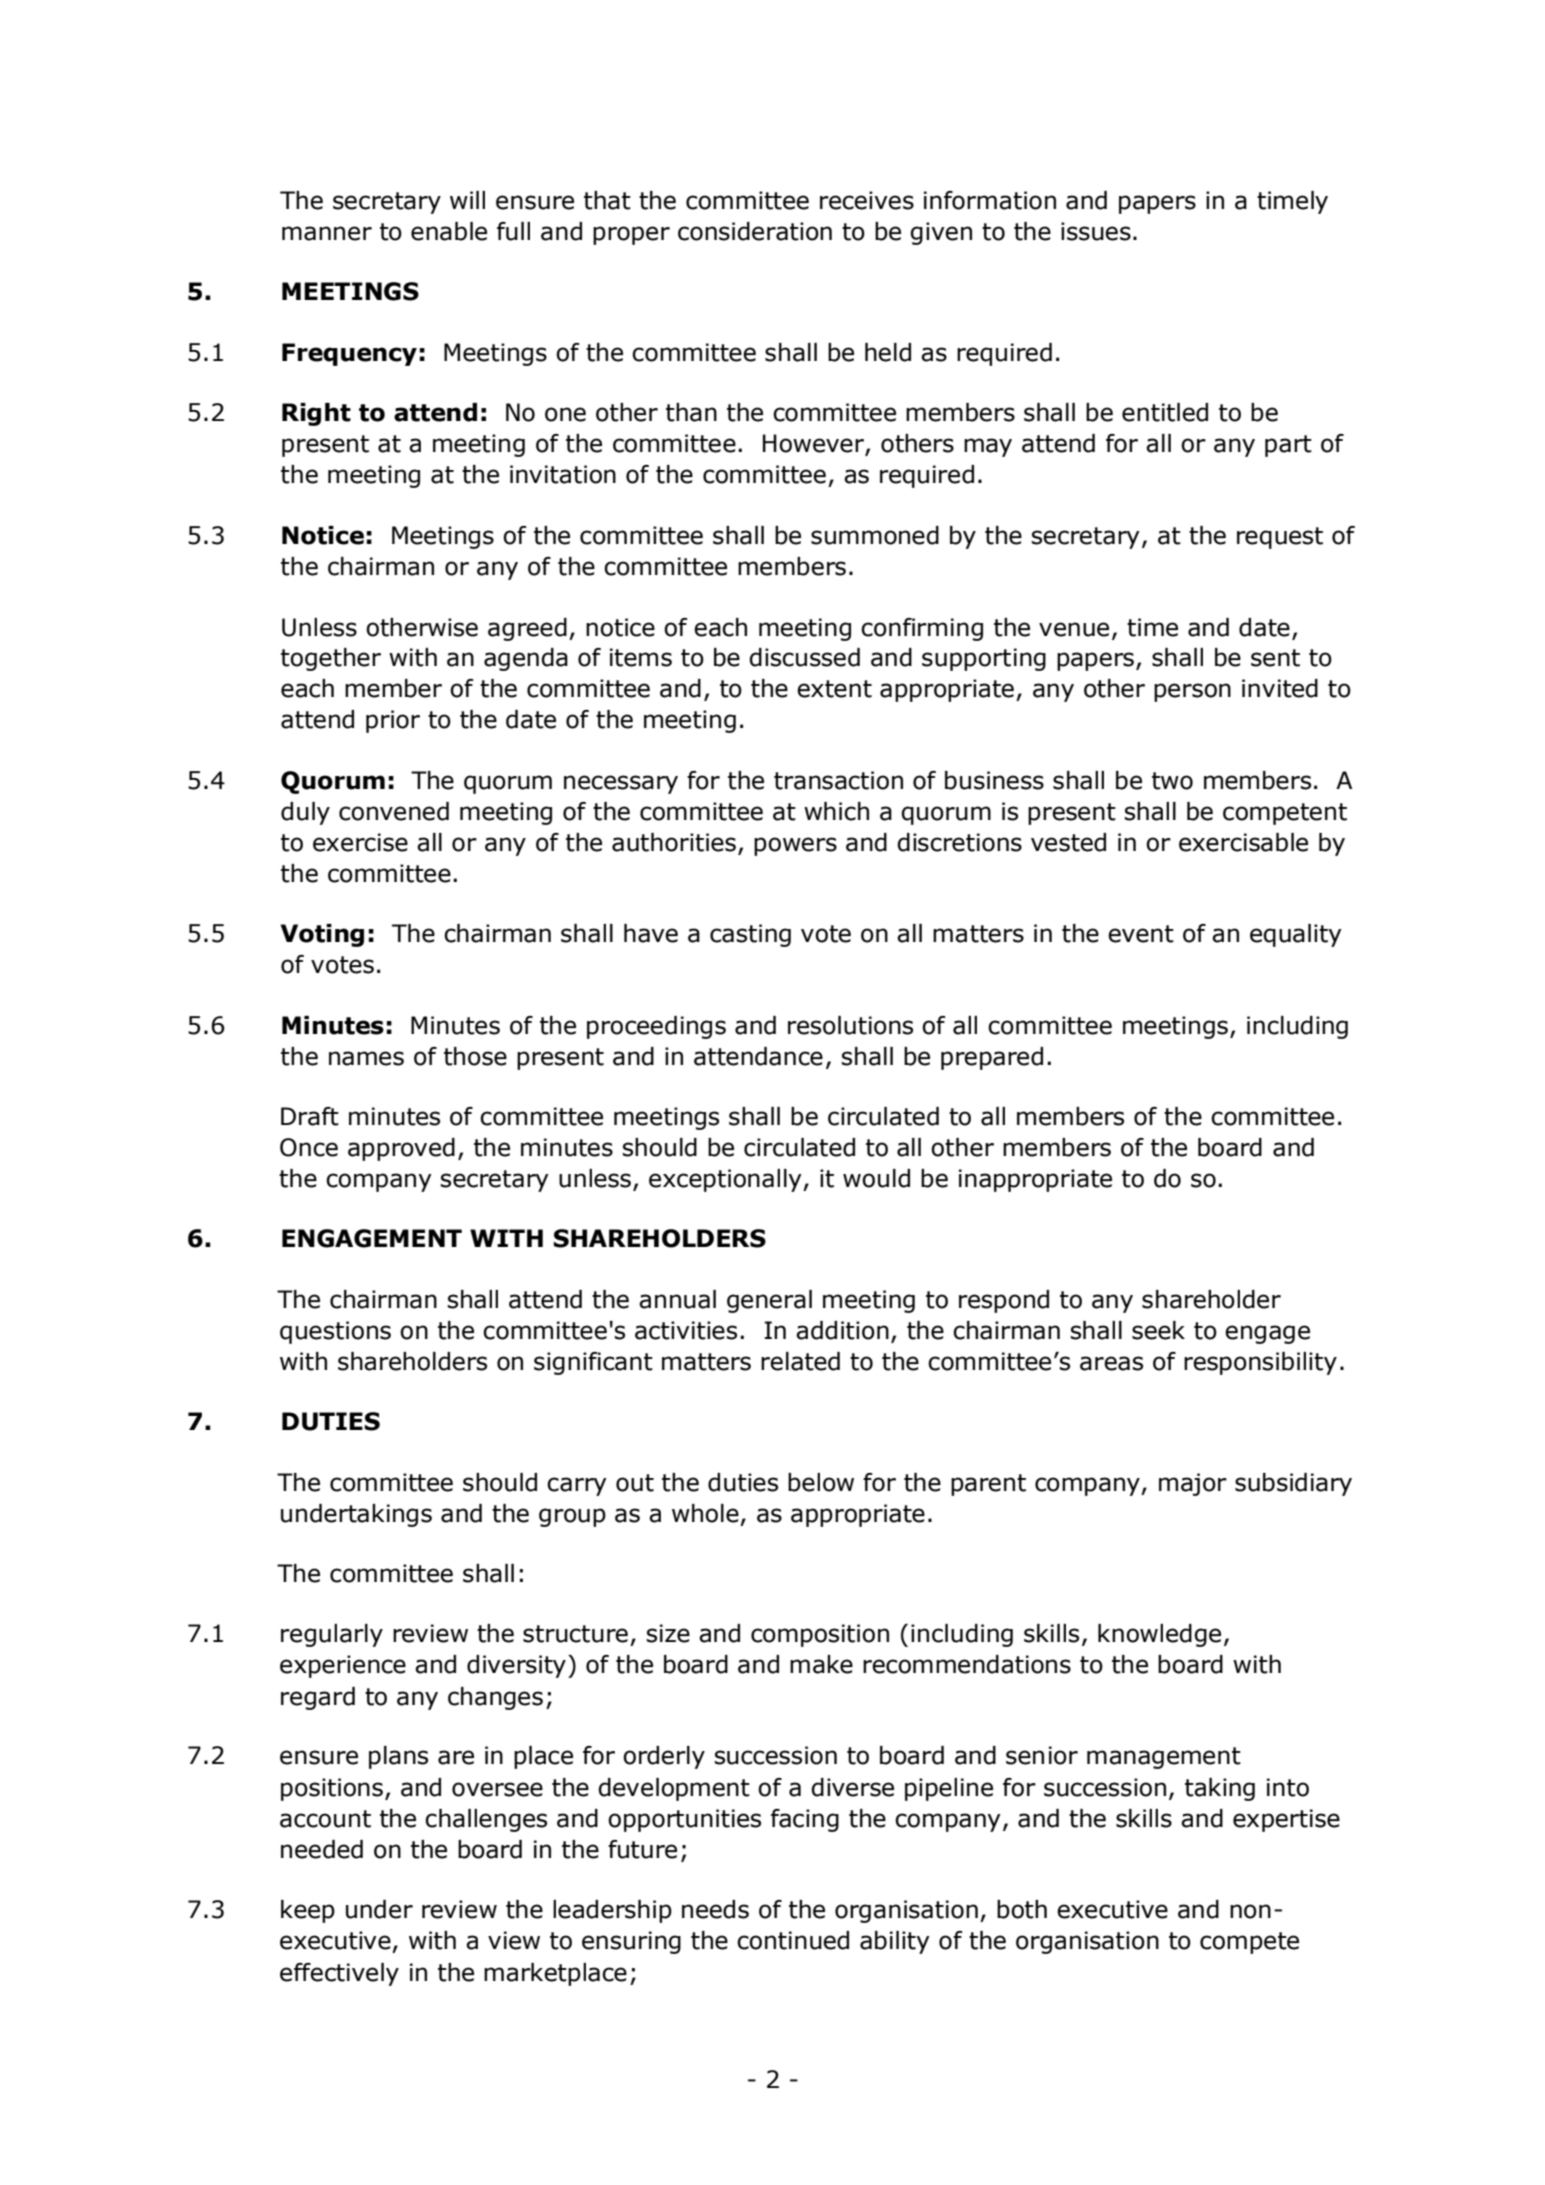  What do you see at coordinates (850, 1025) in the document?
I see `resolutions` at bounding box center [850, 1025].
